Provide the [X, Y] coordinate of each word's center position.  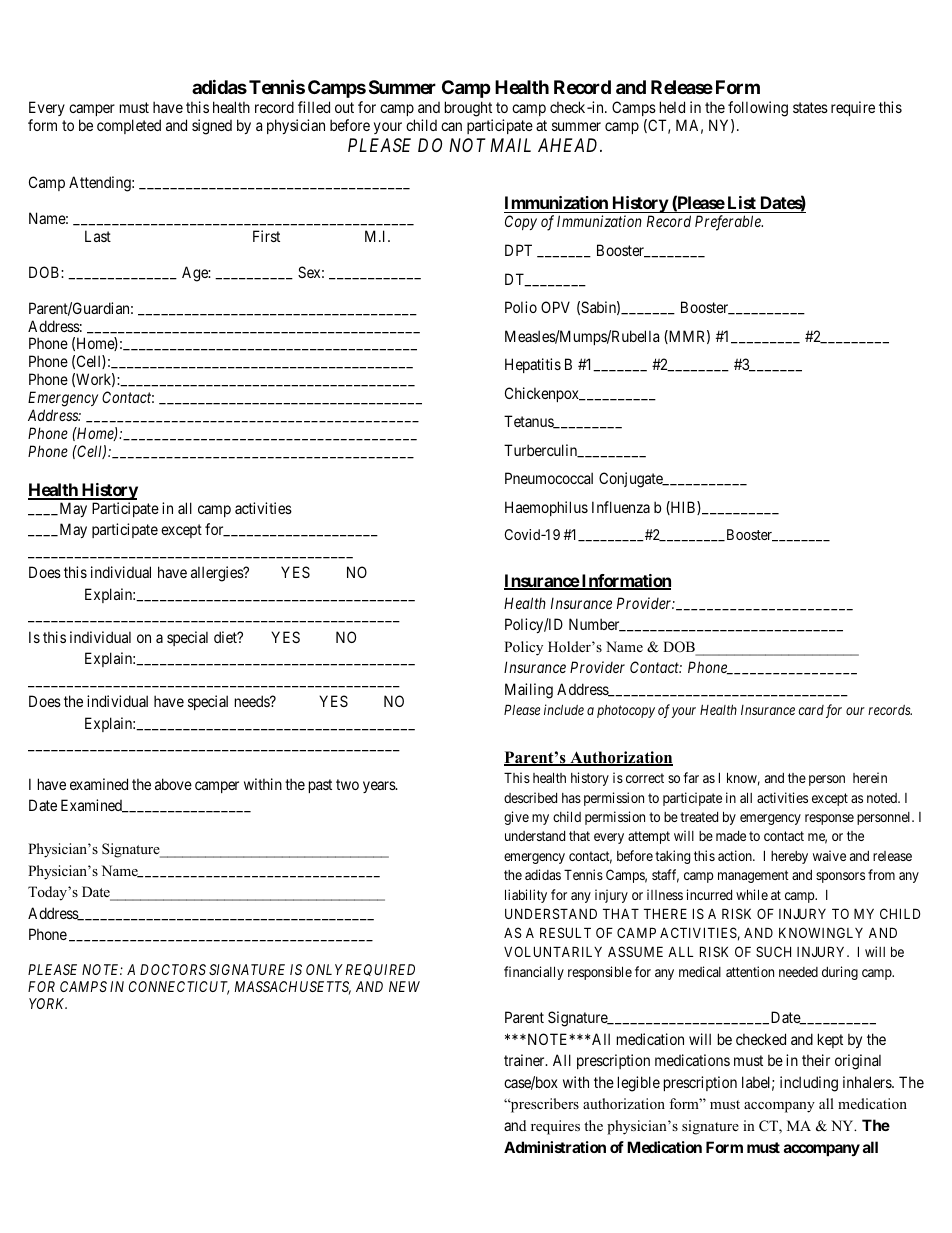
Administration [555, 1147]
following [758, 109]
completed [129, 126]
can [451, 126]
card [811, 710]
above [173, 784]
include [564, 709]
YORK [48, 1003]
